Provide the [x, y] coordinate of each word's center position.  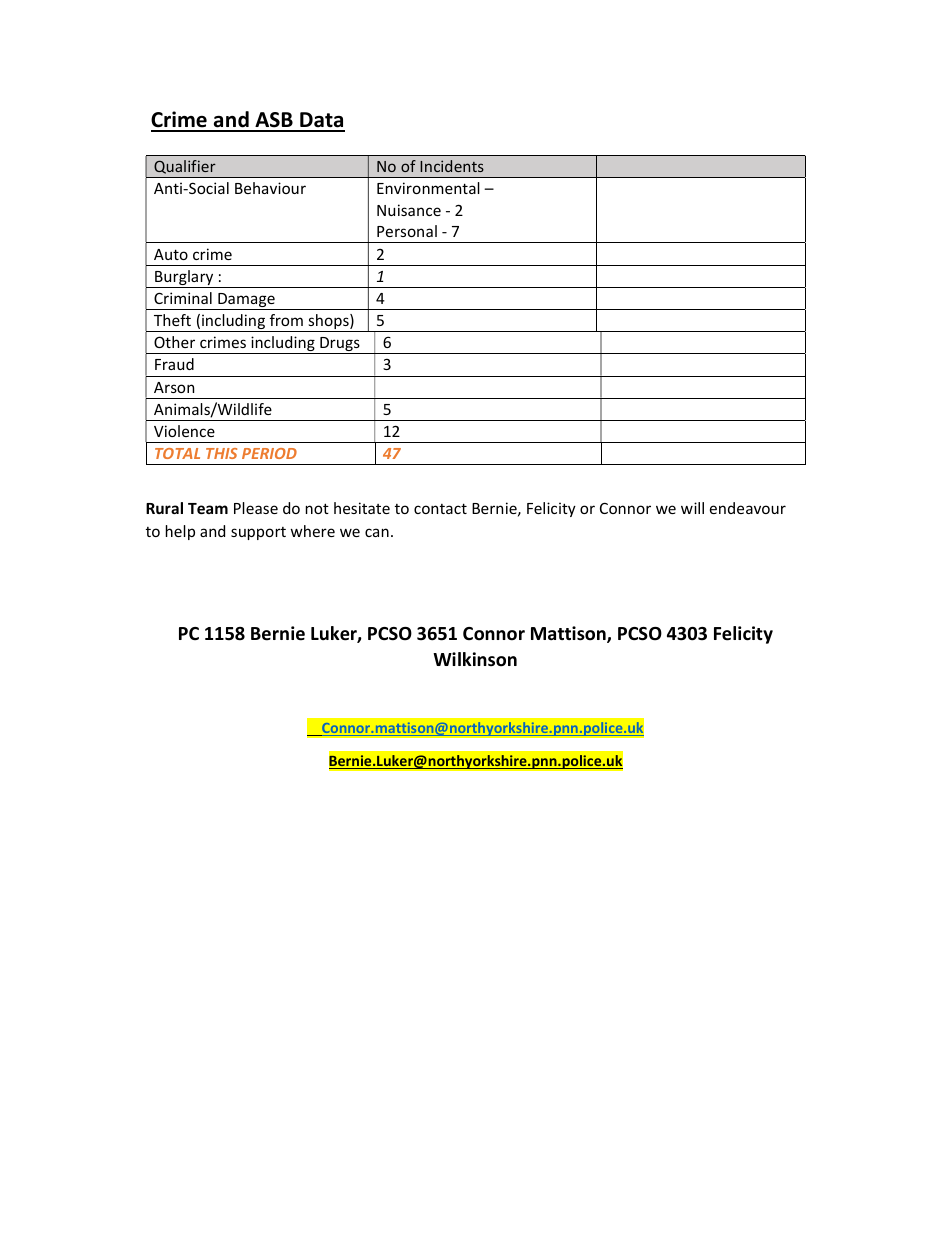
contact [440, 508]
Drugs [340, 345]
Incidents [452, 166]
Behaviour [270, 188]
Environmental [428, 188]
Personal [407, 231]
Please [256, 508]
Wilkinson [475, 659]
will [692, 508]
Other [174, 342]
